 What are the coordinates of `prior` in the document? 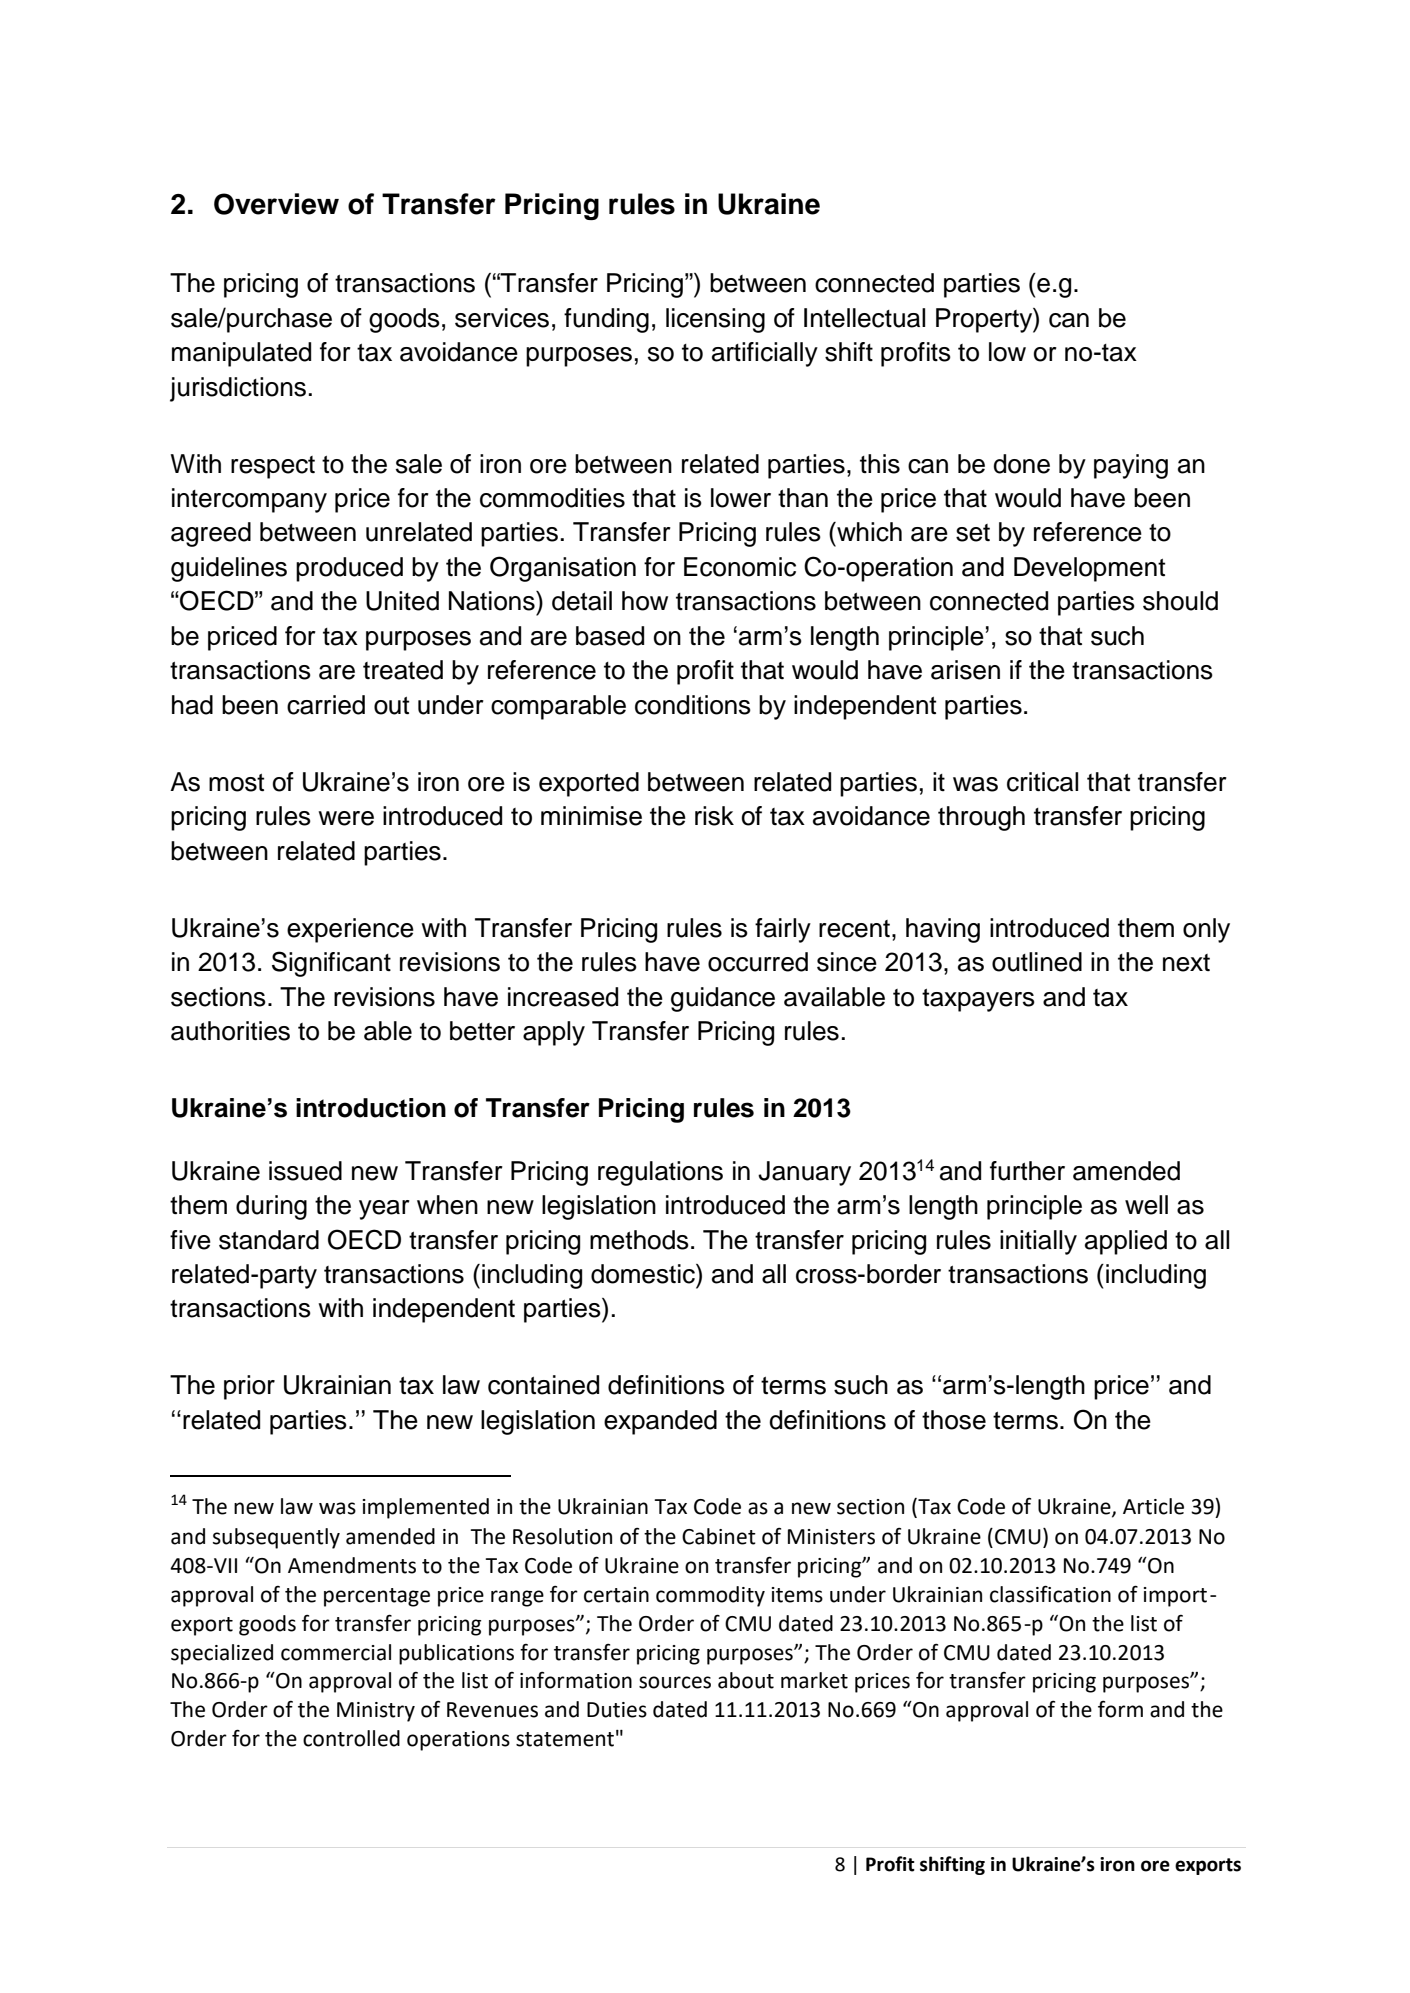 It's located at (249, 1387).
